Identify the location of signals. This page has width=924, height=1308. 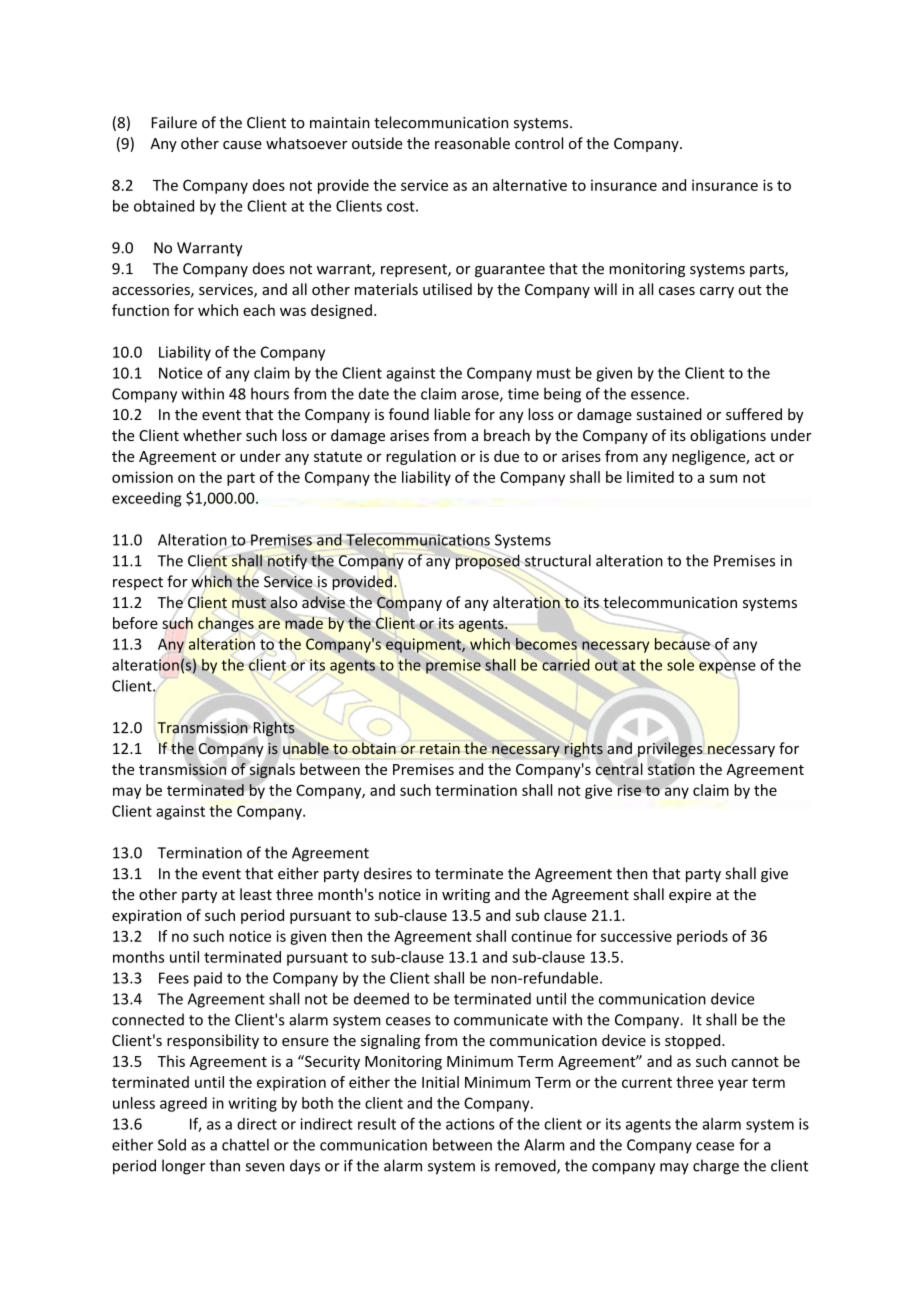
(271, 770).
